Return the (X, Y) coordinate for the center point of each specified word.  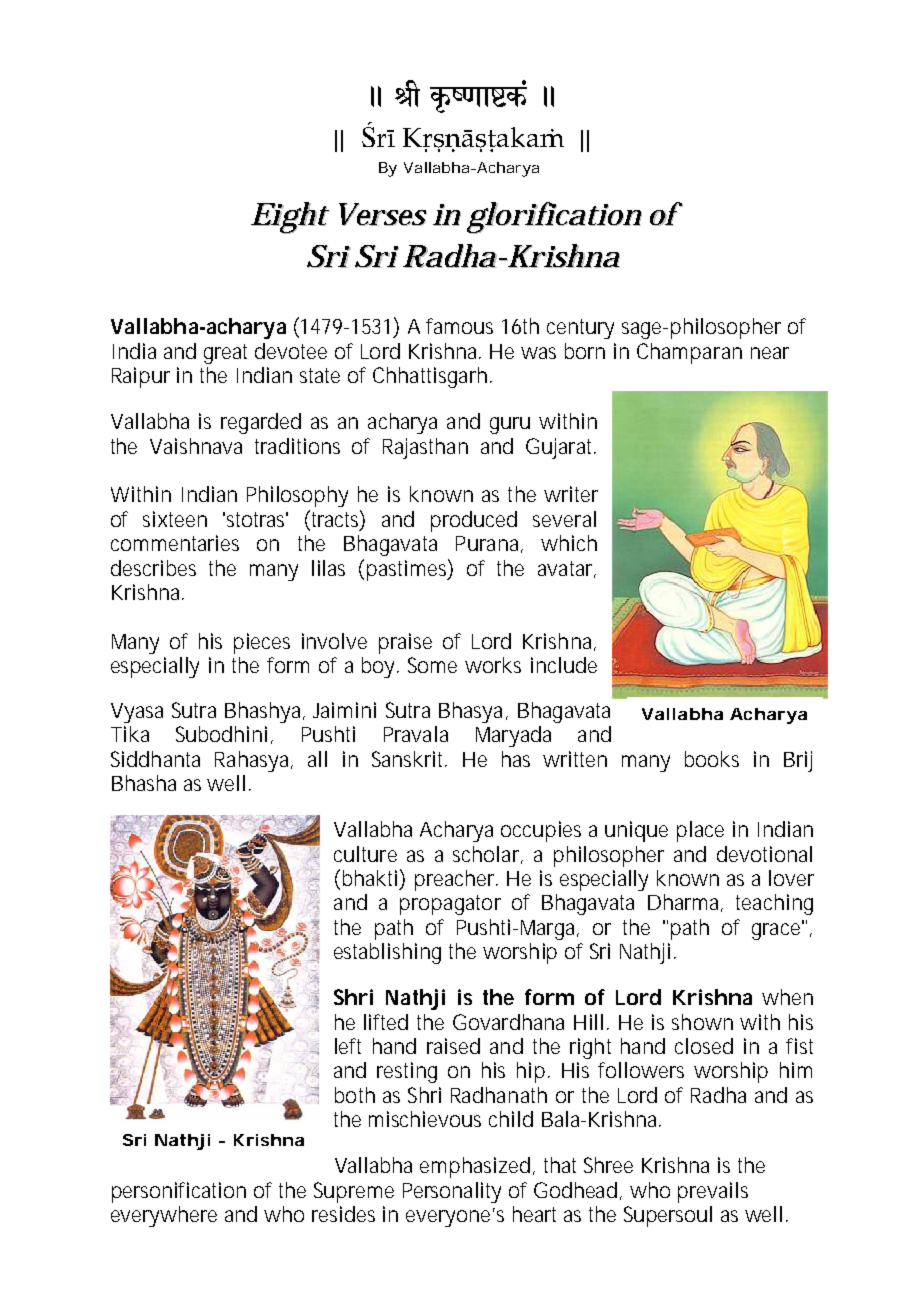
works (493, 665)
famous (459, 326)
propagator (450, 905)
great (225, 354)
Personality (452, 1192)
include (564, 665)
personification (179, 1192)
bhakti (370, 878)
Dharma (683, 902)
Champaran (689, 353)
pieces (262, 643)
